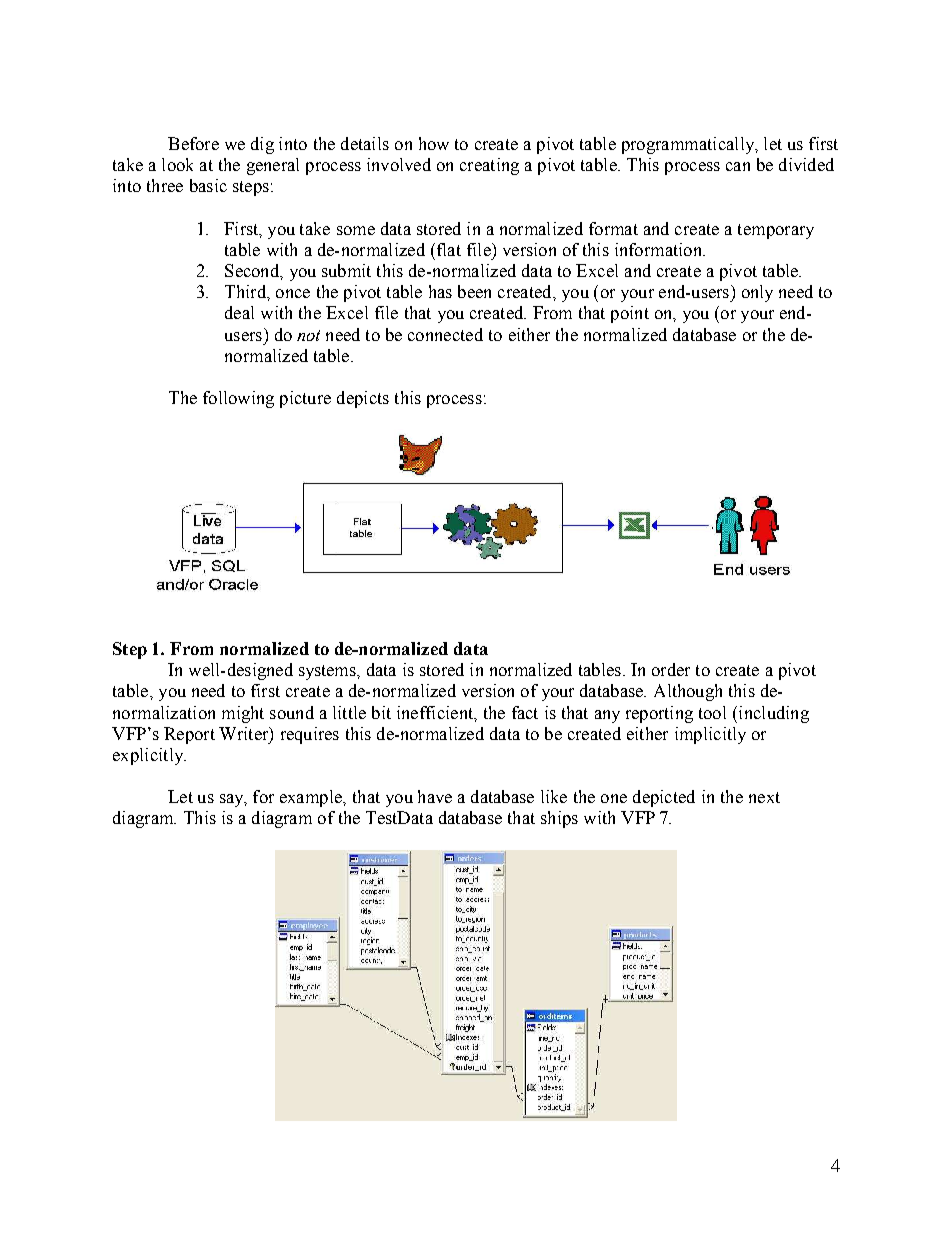 The width and height of the image is (952, 1233). I want to click on order, so click(671, 669).
